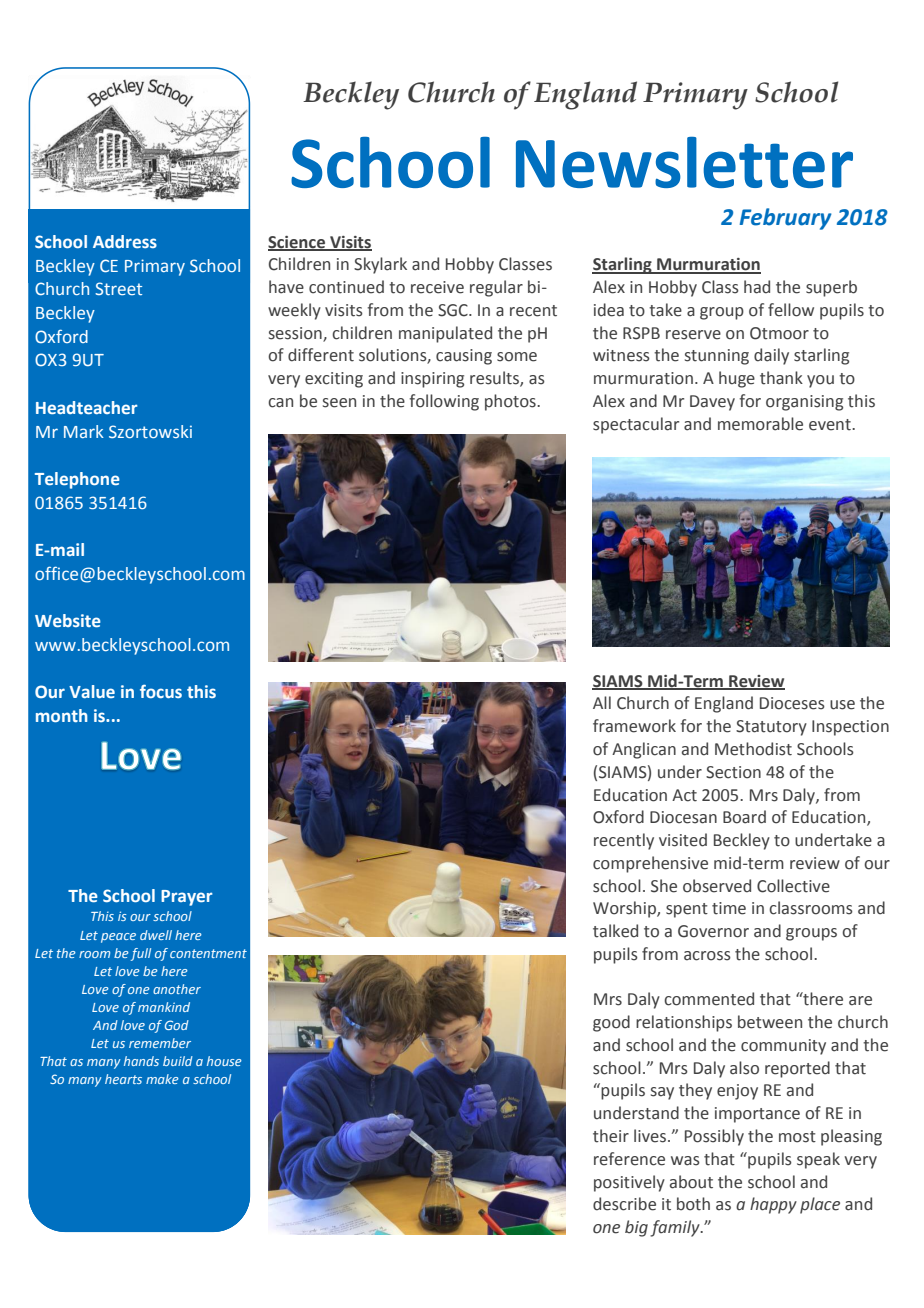 The image size is (924, 1308). Describe the element at coordinates (713, 931) in the page. I see `Governor` at that location.
